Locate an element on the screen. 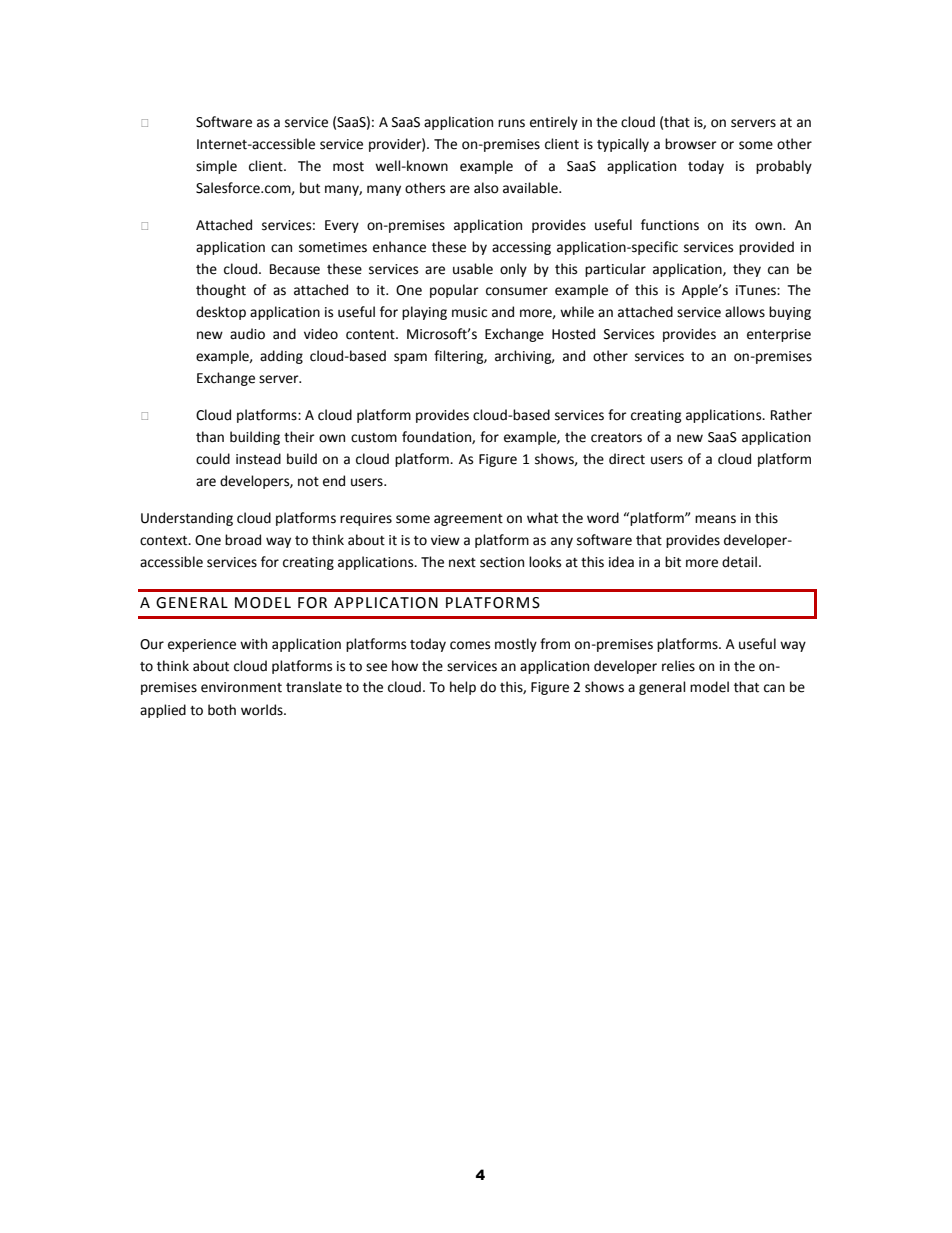 This screenshot has height=1233, width=952. foundation is located at coordinates (437, 437).
